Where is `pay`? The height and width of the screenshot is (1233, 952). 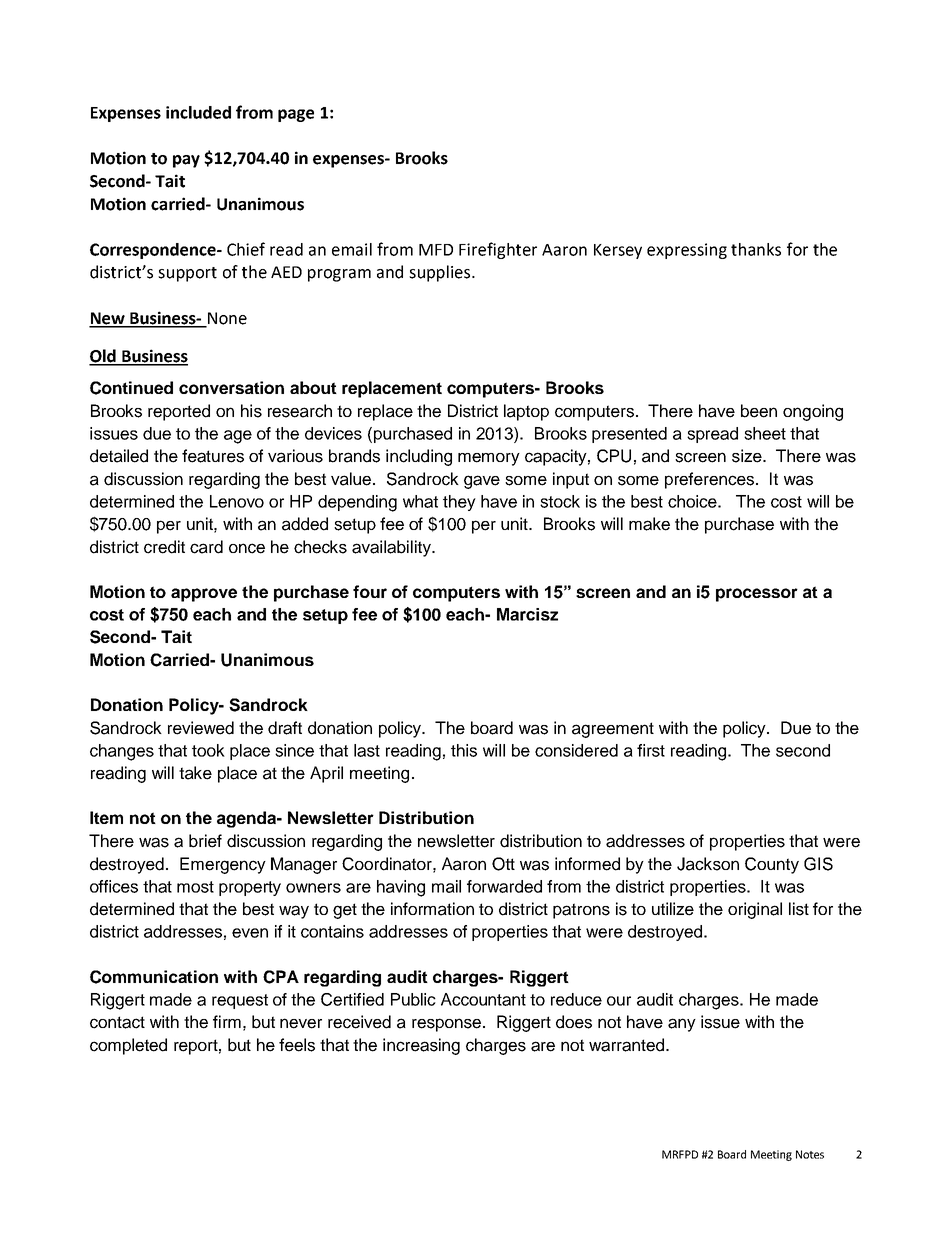
pay is located at coordinates (186, 161).
